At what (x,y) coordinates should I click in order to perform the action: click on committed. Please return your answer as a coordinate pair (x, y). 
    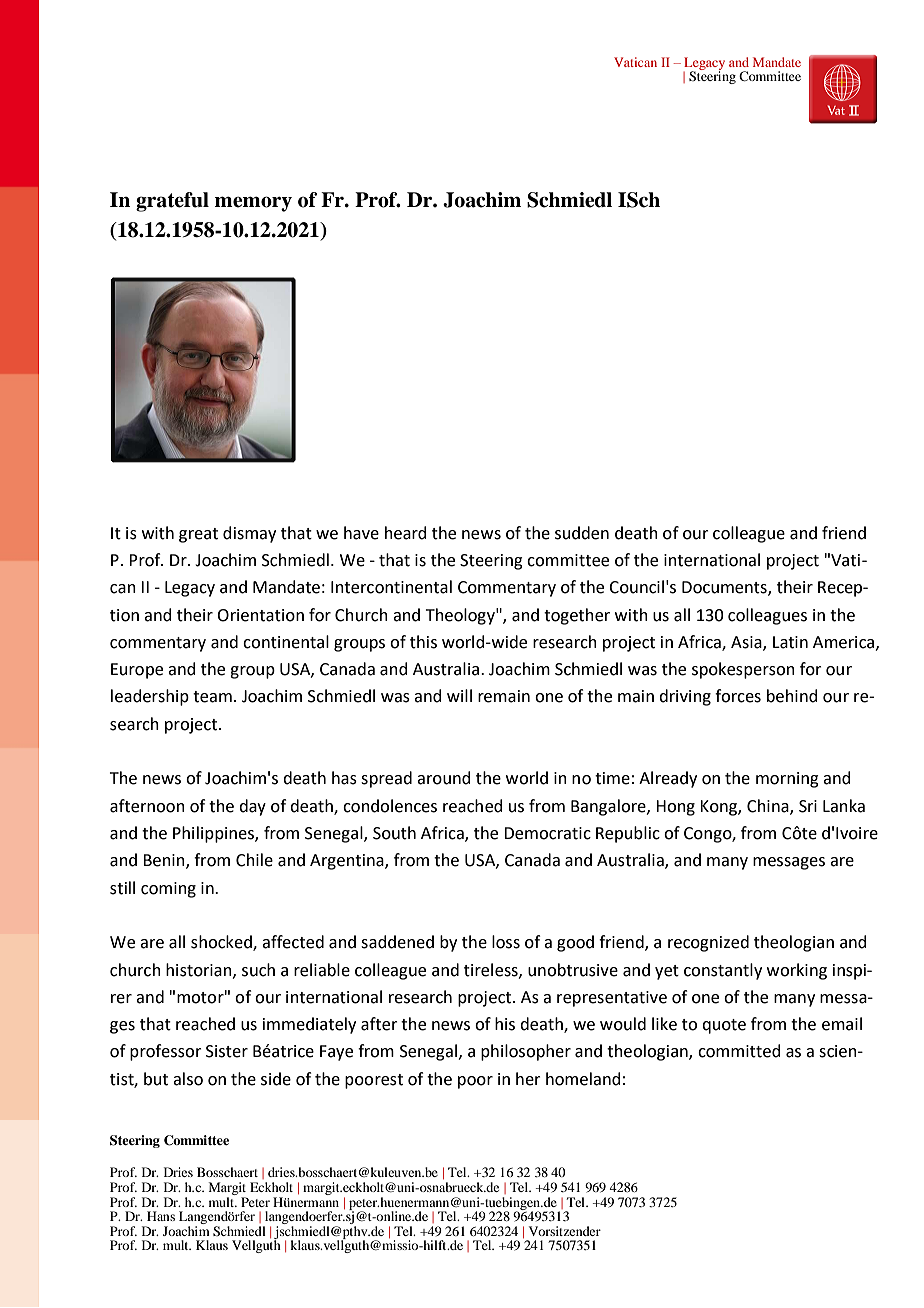
    Looking at the image, I should click on (739, 1051).
